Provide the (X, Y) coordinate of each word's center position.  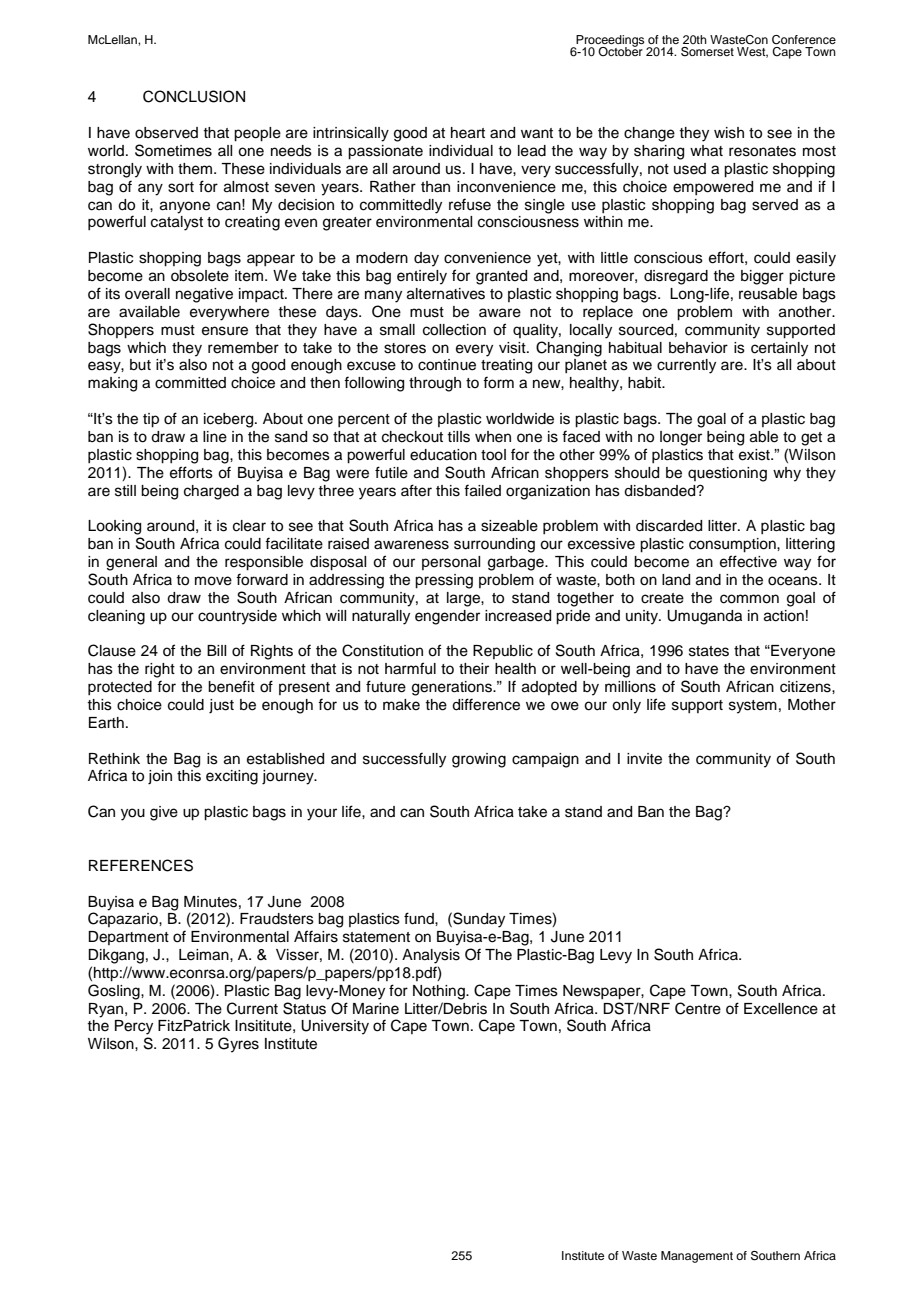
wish (729, 133)
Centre (698, 1008)
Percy (134, 1027)
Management (697, 1257)
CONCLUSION (194, 96)
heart (468, 133)
